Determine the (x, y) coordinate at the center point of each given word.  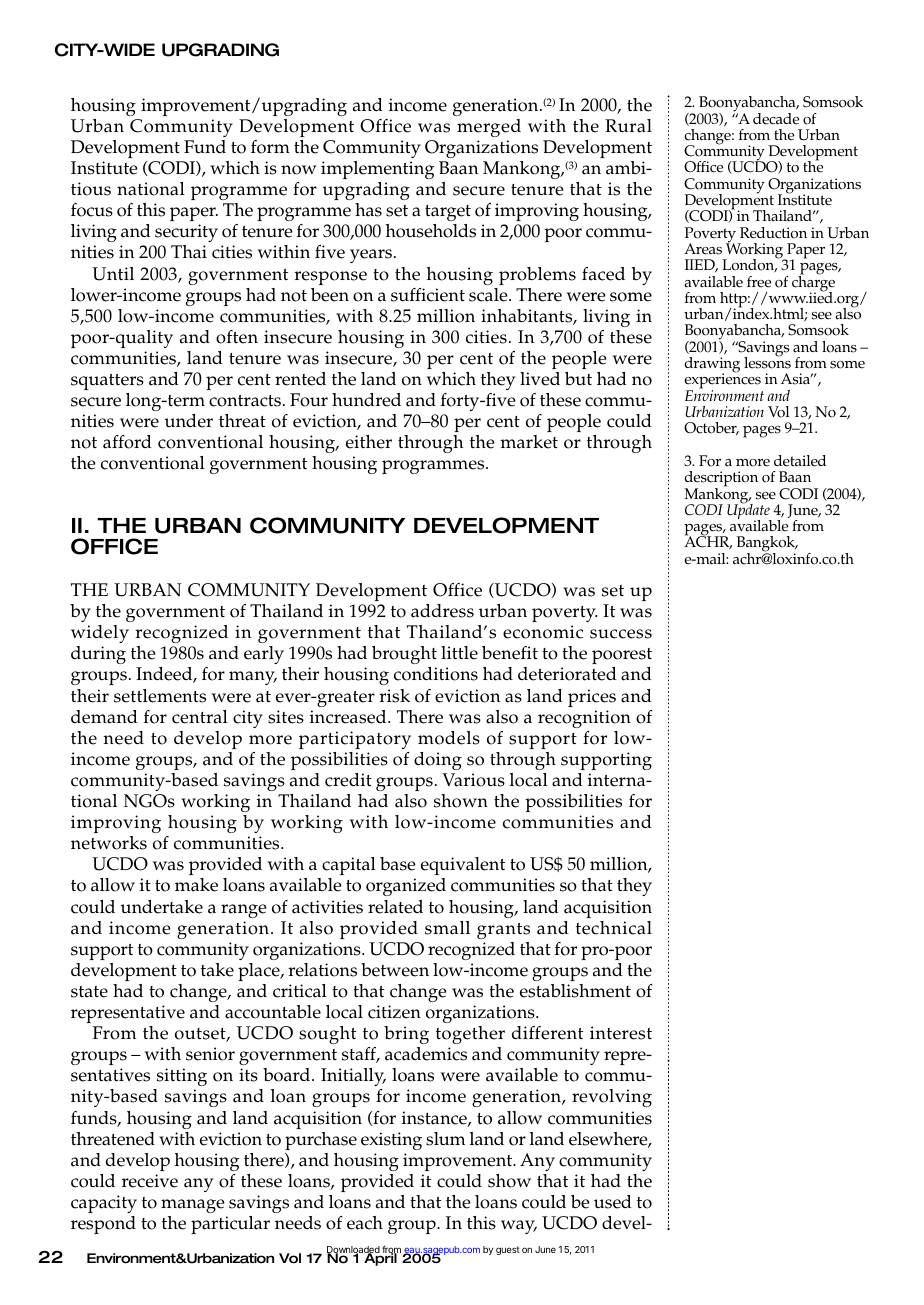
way (519, 1227)
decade (776, 119)
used (613, 1202)
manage (193, 1206)
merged (489, 128)
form (270, 147)
